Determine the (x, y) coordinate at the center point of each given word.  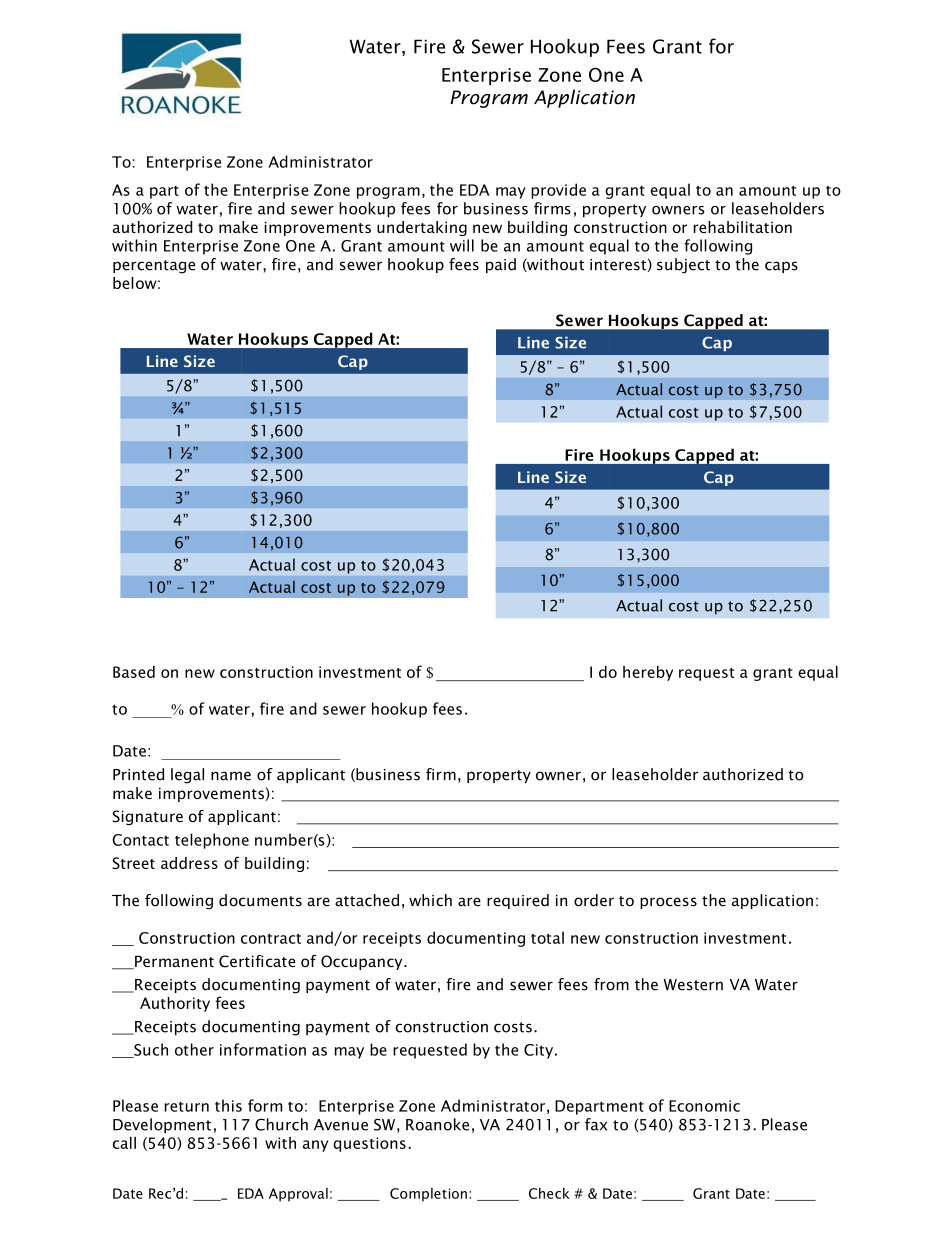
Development (162, 1126)
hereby (648, 673)
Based (134, 672)
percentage (154, 267)
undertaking (422, 228)
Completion (428, 1195)
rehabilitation (742, 227)
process (668, 903)
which (430, 900)
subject (683, 266)
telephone (212, 841)
